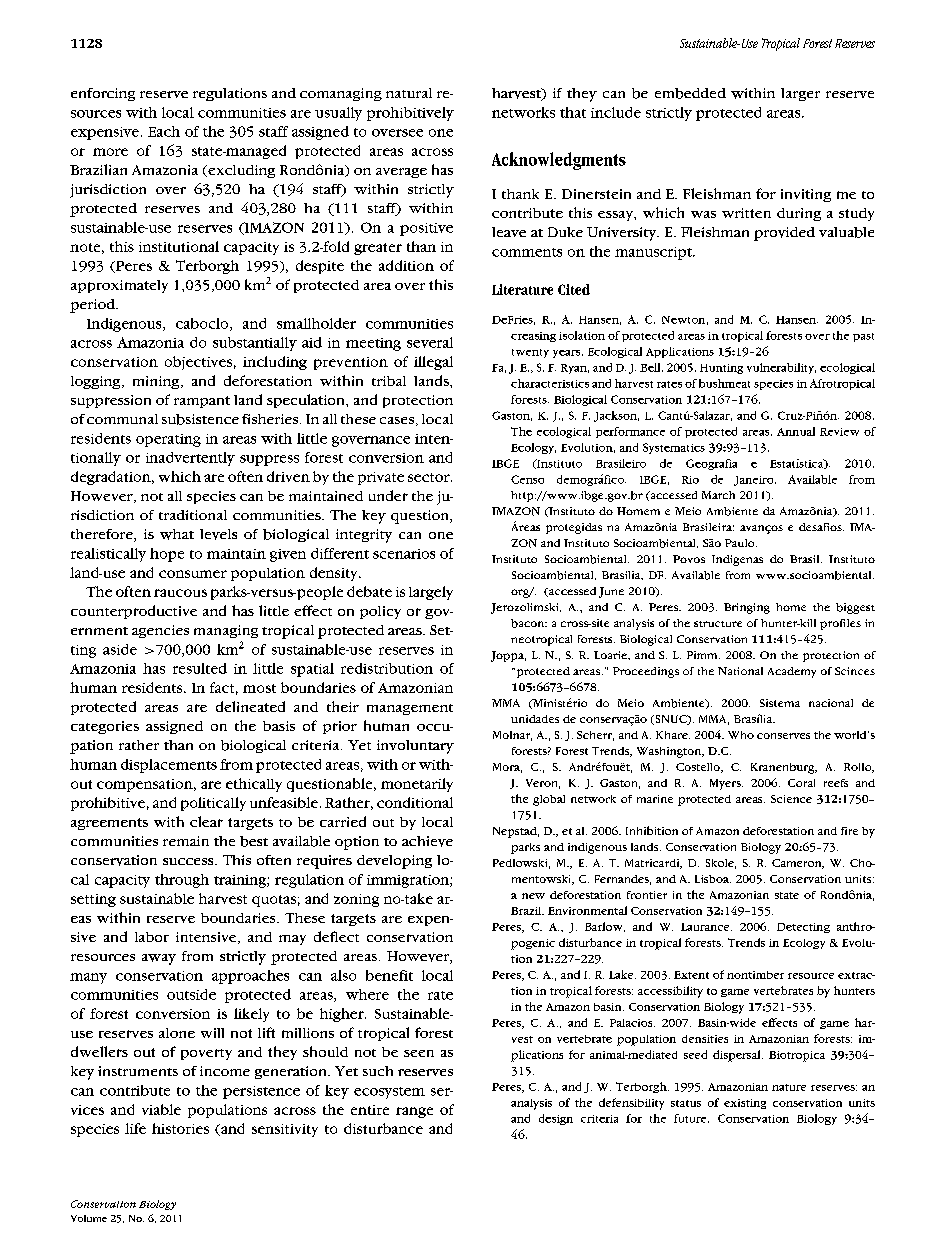 Image resolution: width=952 pixels, height=1256 pixels. Describe the element at coordinates (180, 1128) in the image. I see `histories` at that location.
